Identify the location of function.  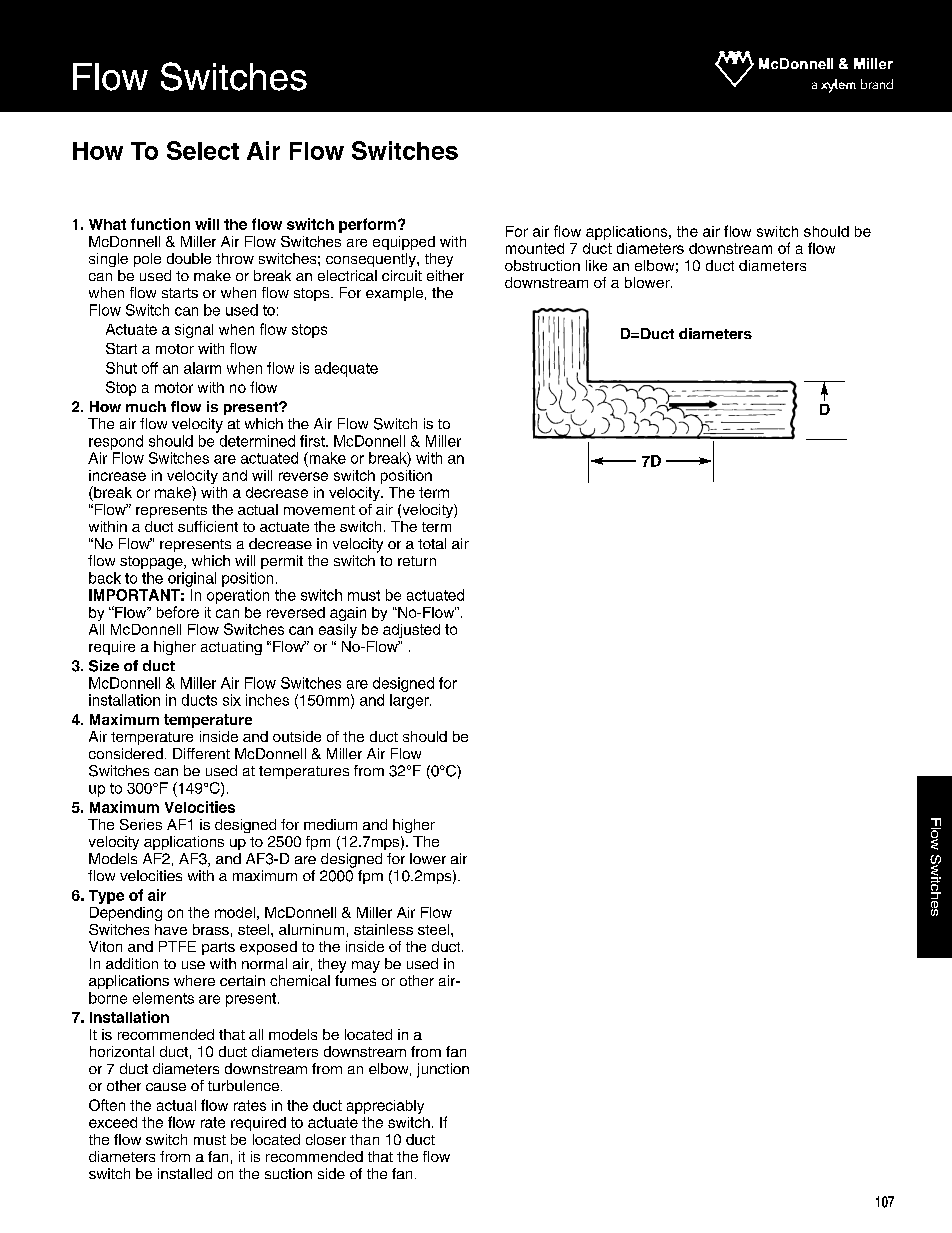
(160, 224).
